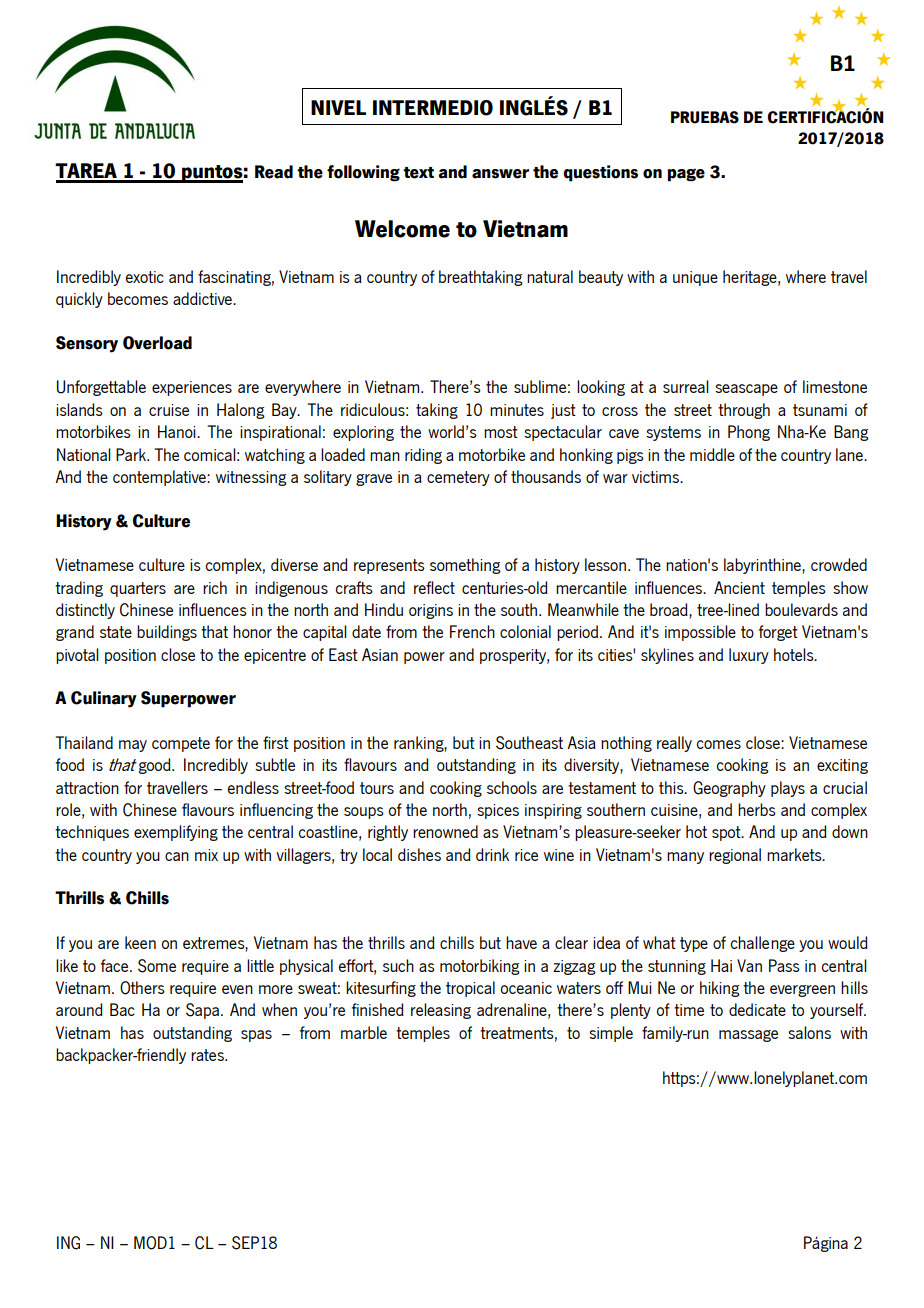 This screenshot has width=924, height=1308. I want to click on Read, so click(274, 172).
